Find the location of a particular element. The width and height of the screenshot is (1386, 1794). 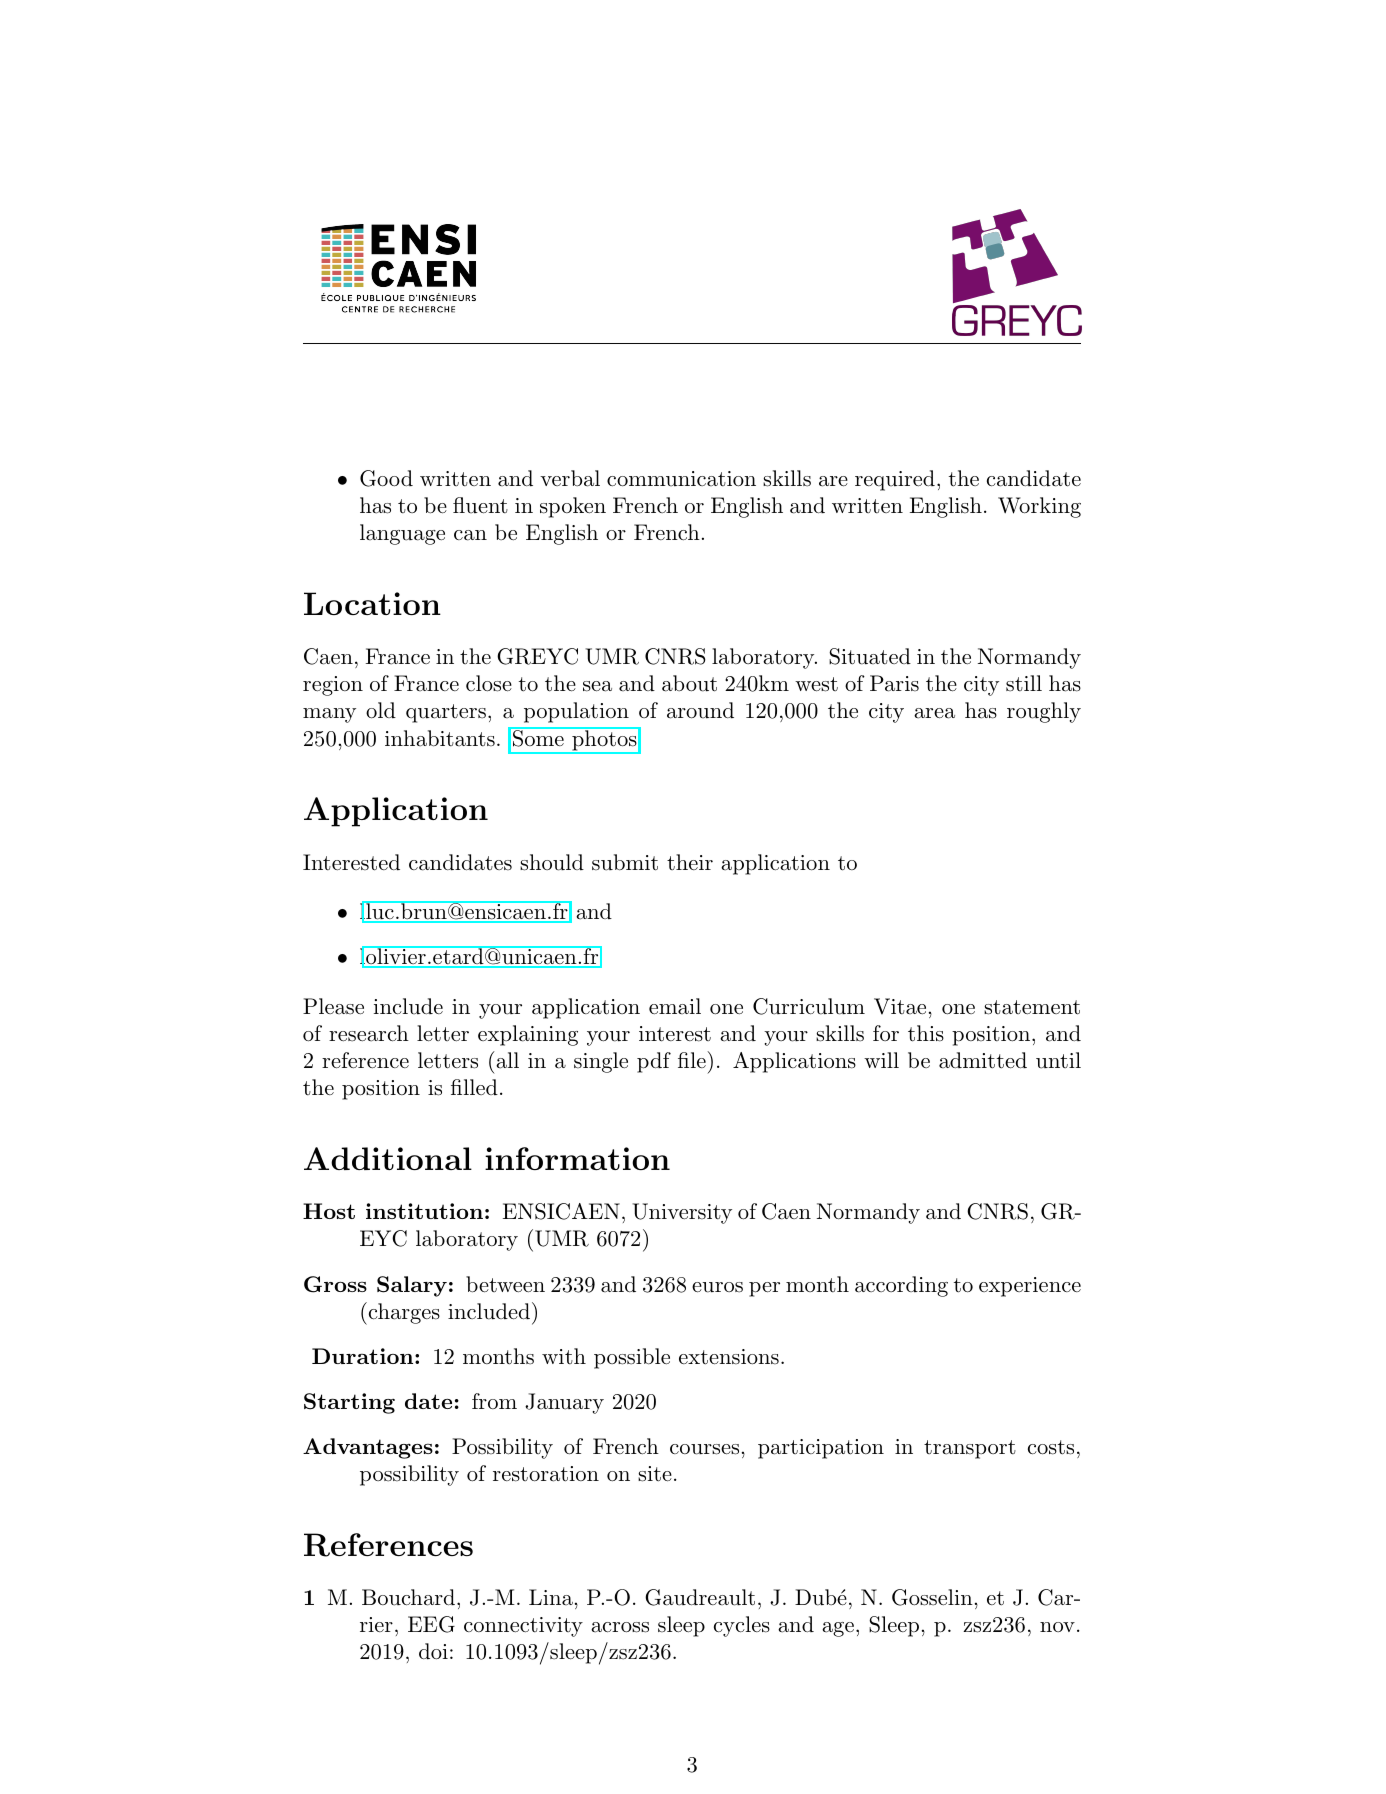

file is located at coordinates (693, 1059).
